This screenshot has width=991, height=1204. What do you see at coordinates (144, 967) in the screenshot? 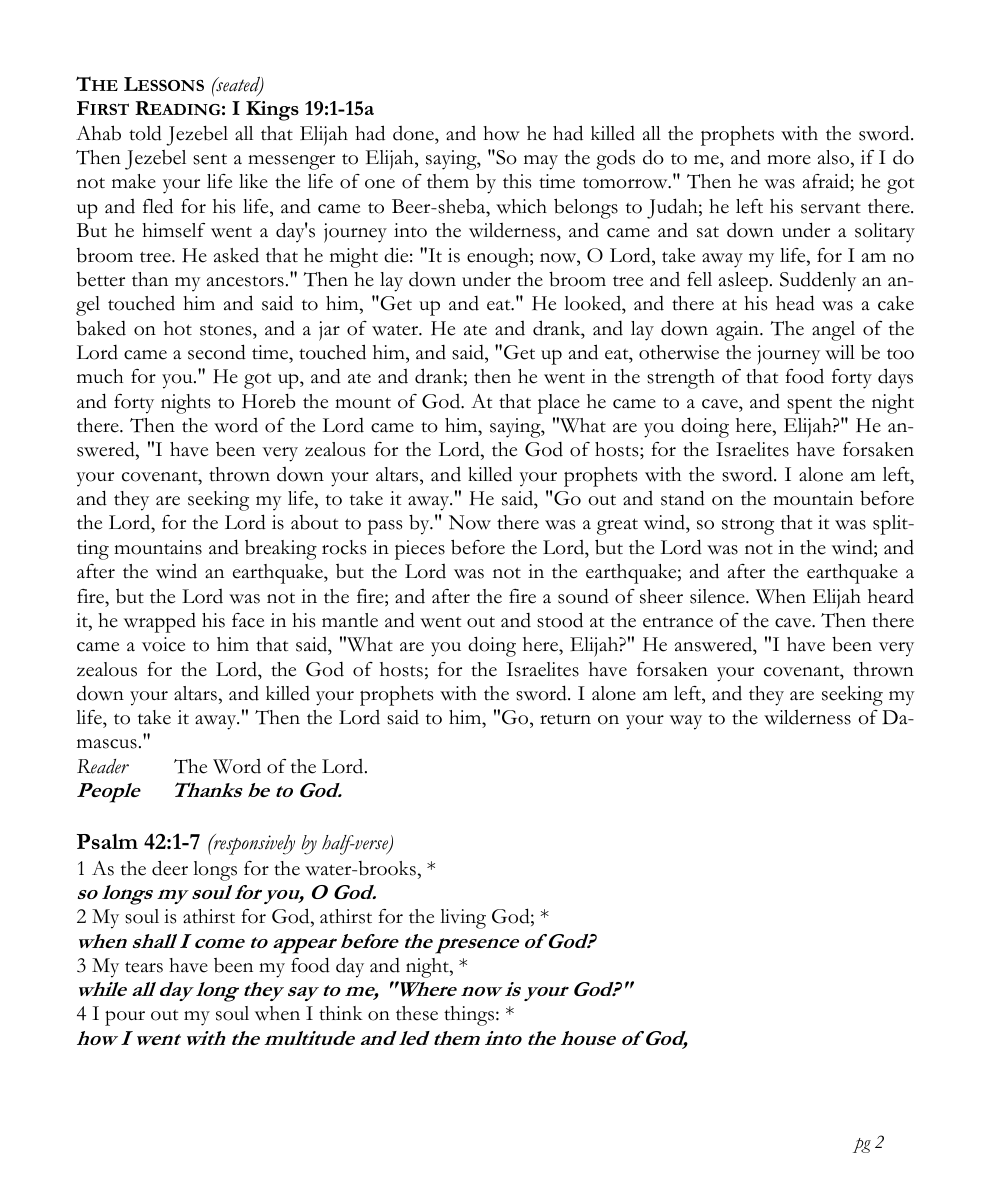
I see `tears` at bounding box center [144, 967].
